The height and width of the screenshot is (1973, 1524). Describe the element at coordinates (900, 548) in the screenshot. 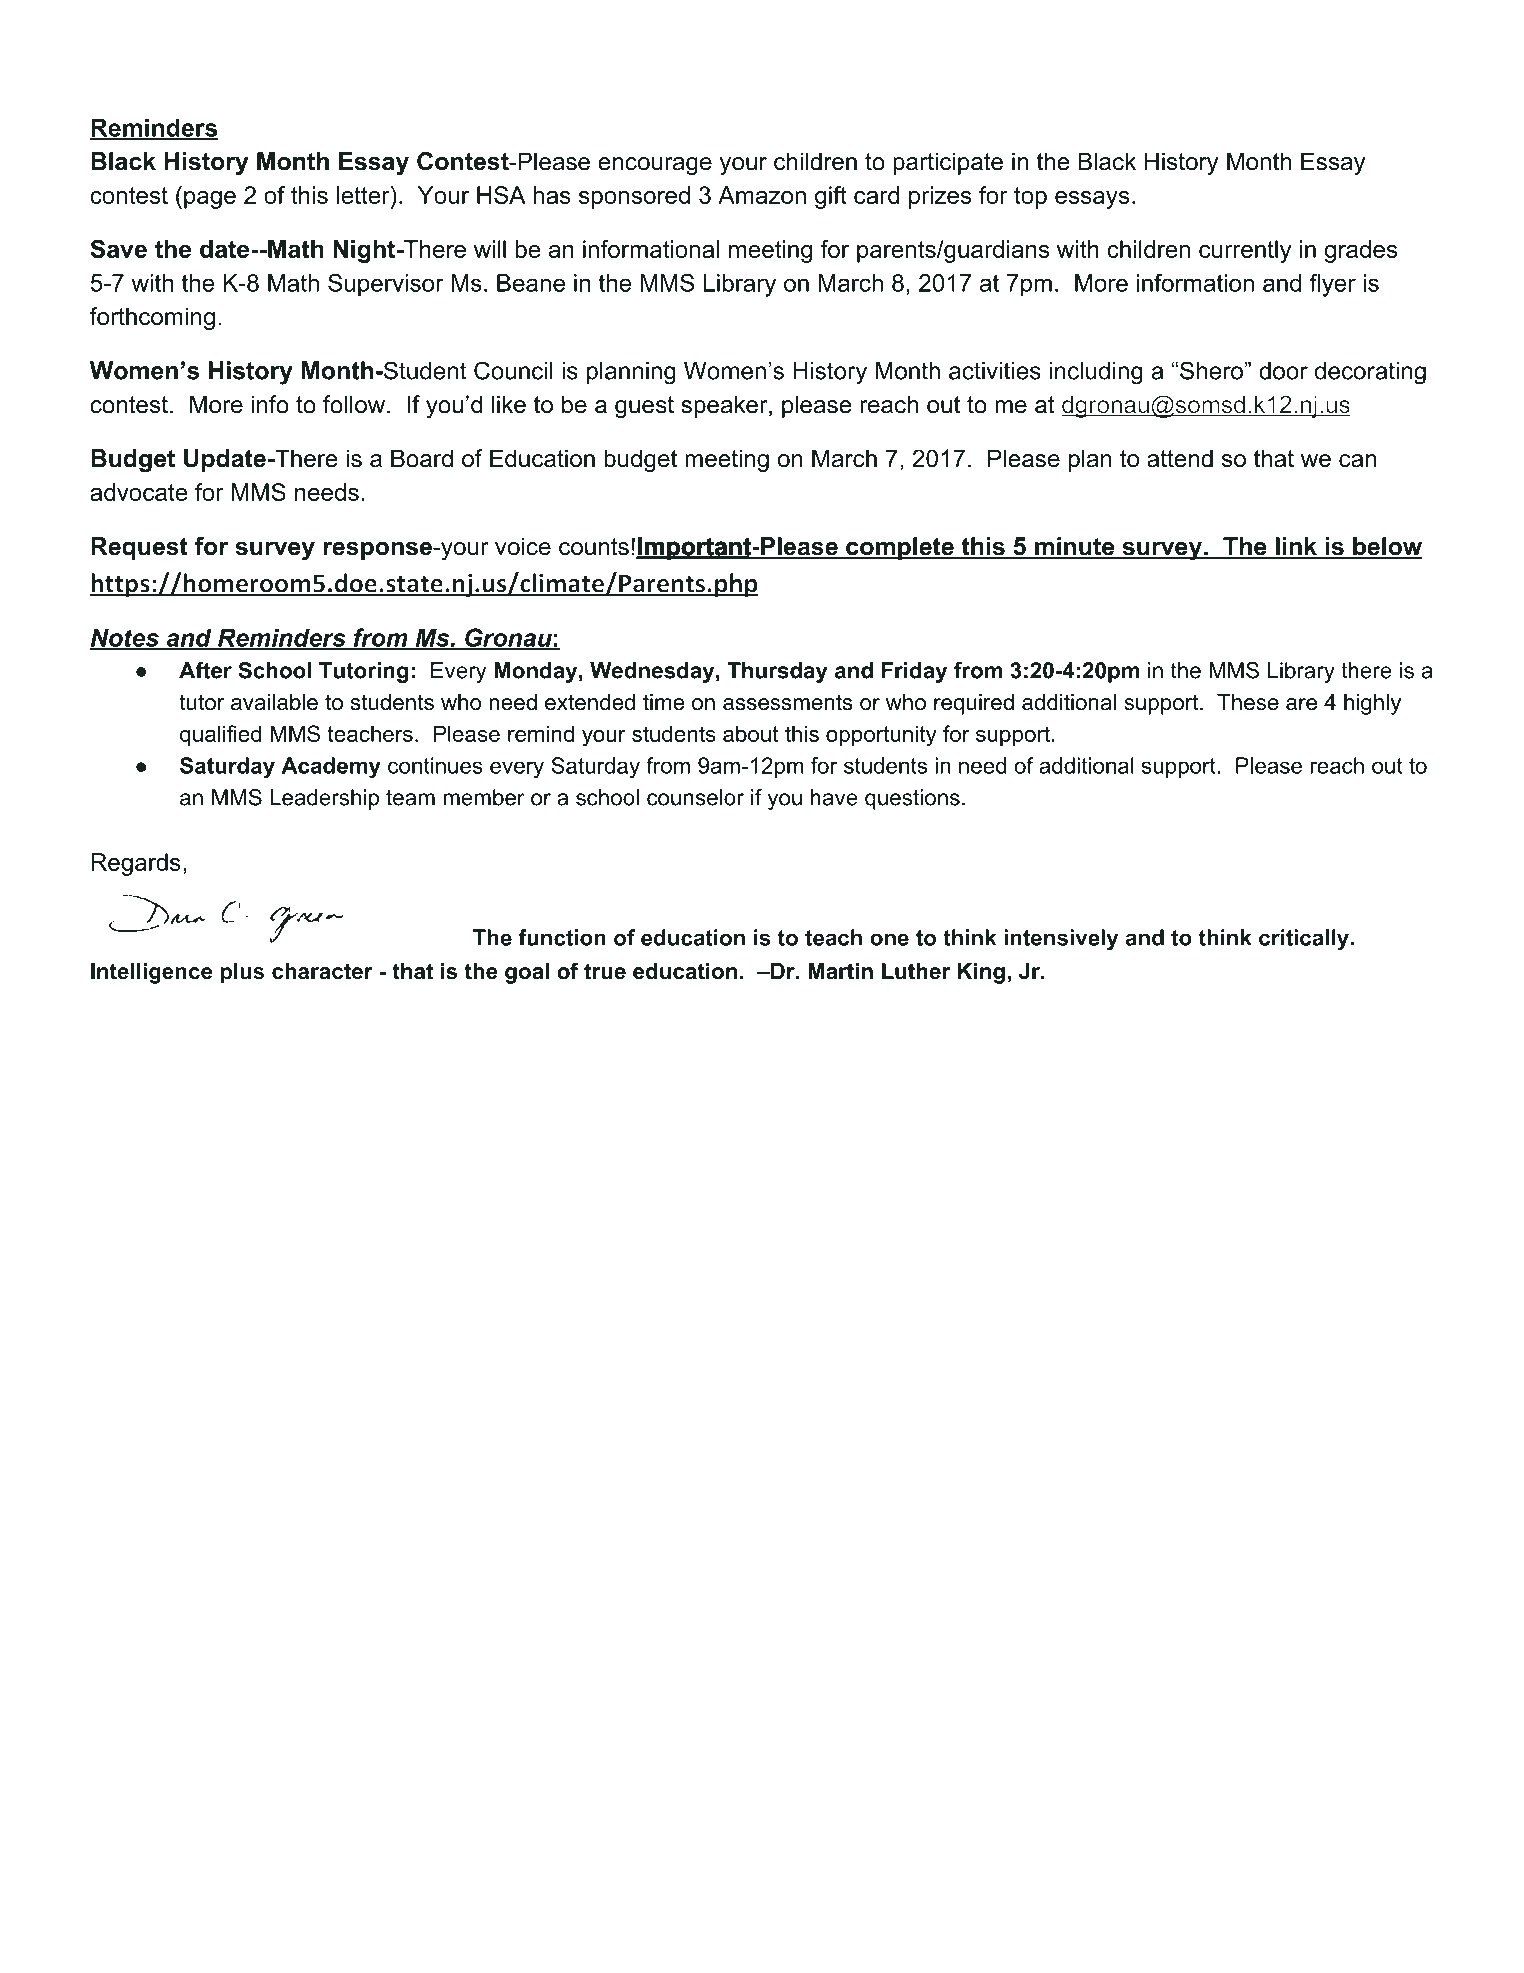

I see `complete` at that location.
